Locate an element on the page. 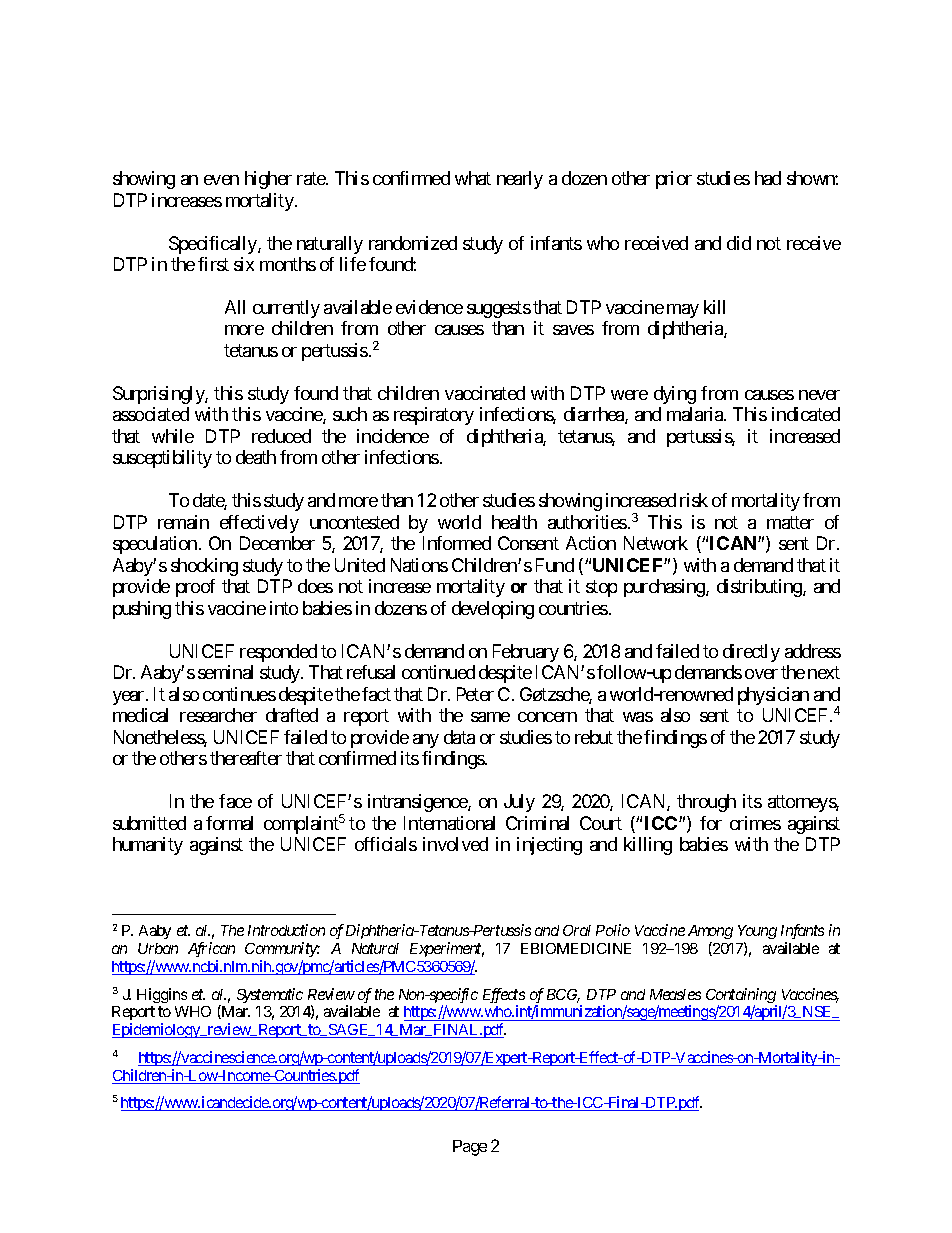 This document has height=1233, width=952. even is located at coordinates (221, 180).
